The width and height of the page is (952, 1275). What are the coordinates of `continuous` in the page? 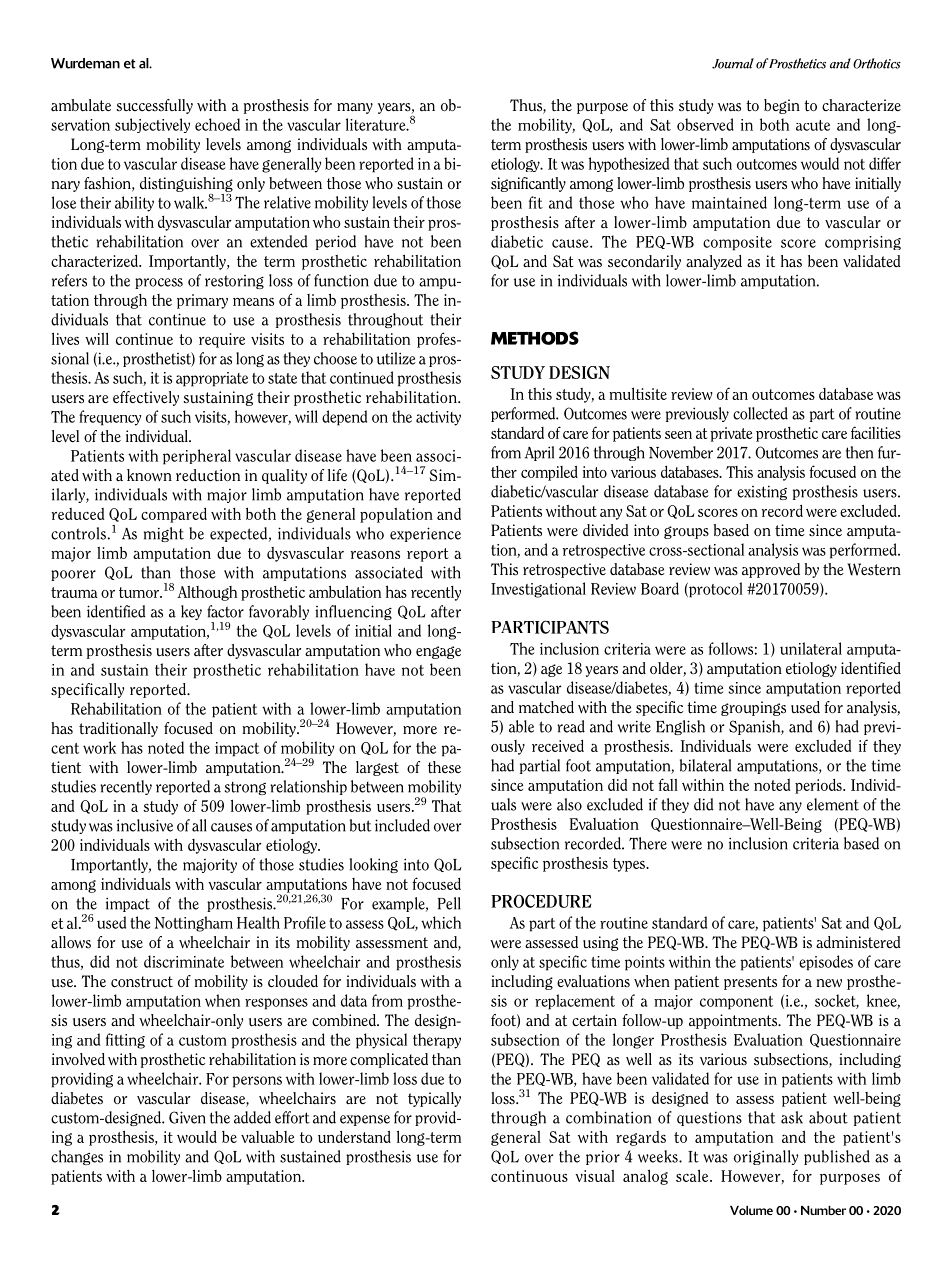 It's located at (529, 1176).
